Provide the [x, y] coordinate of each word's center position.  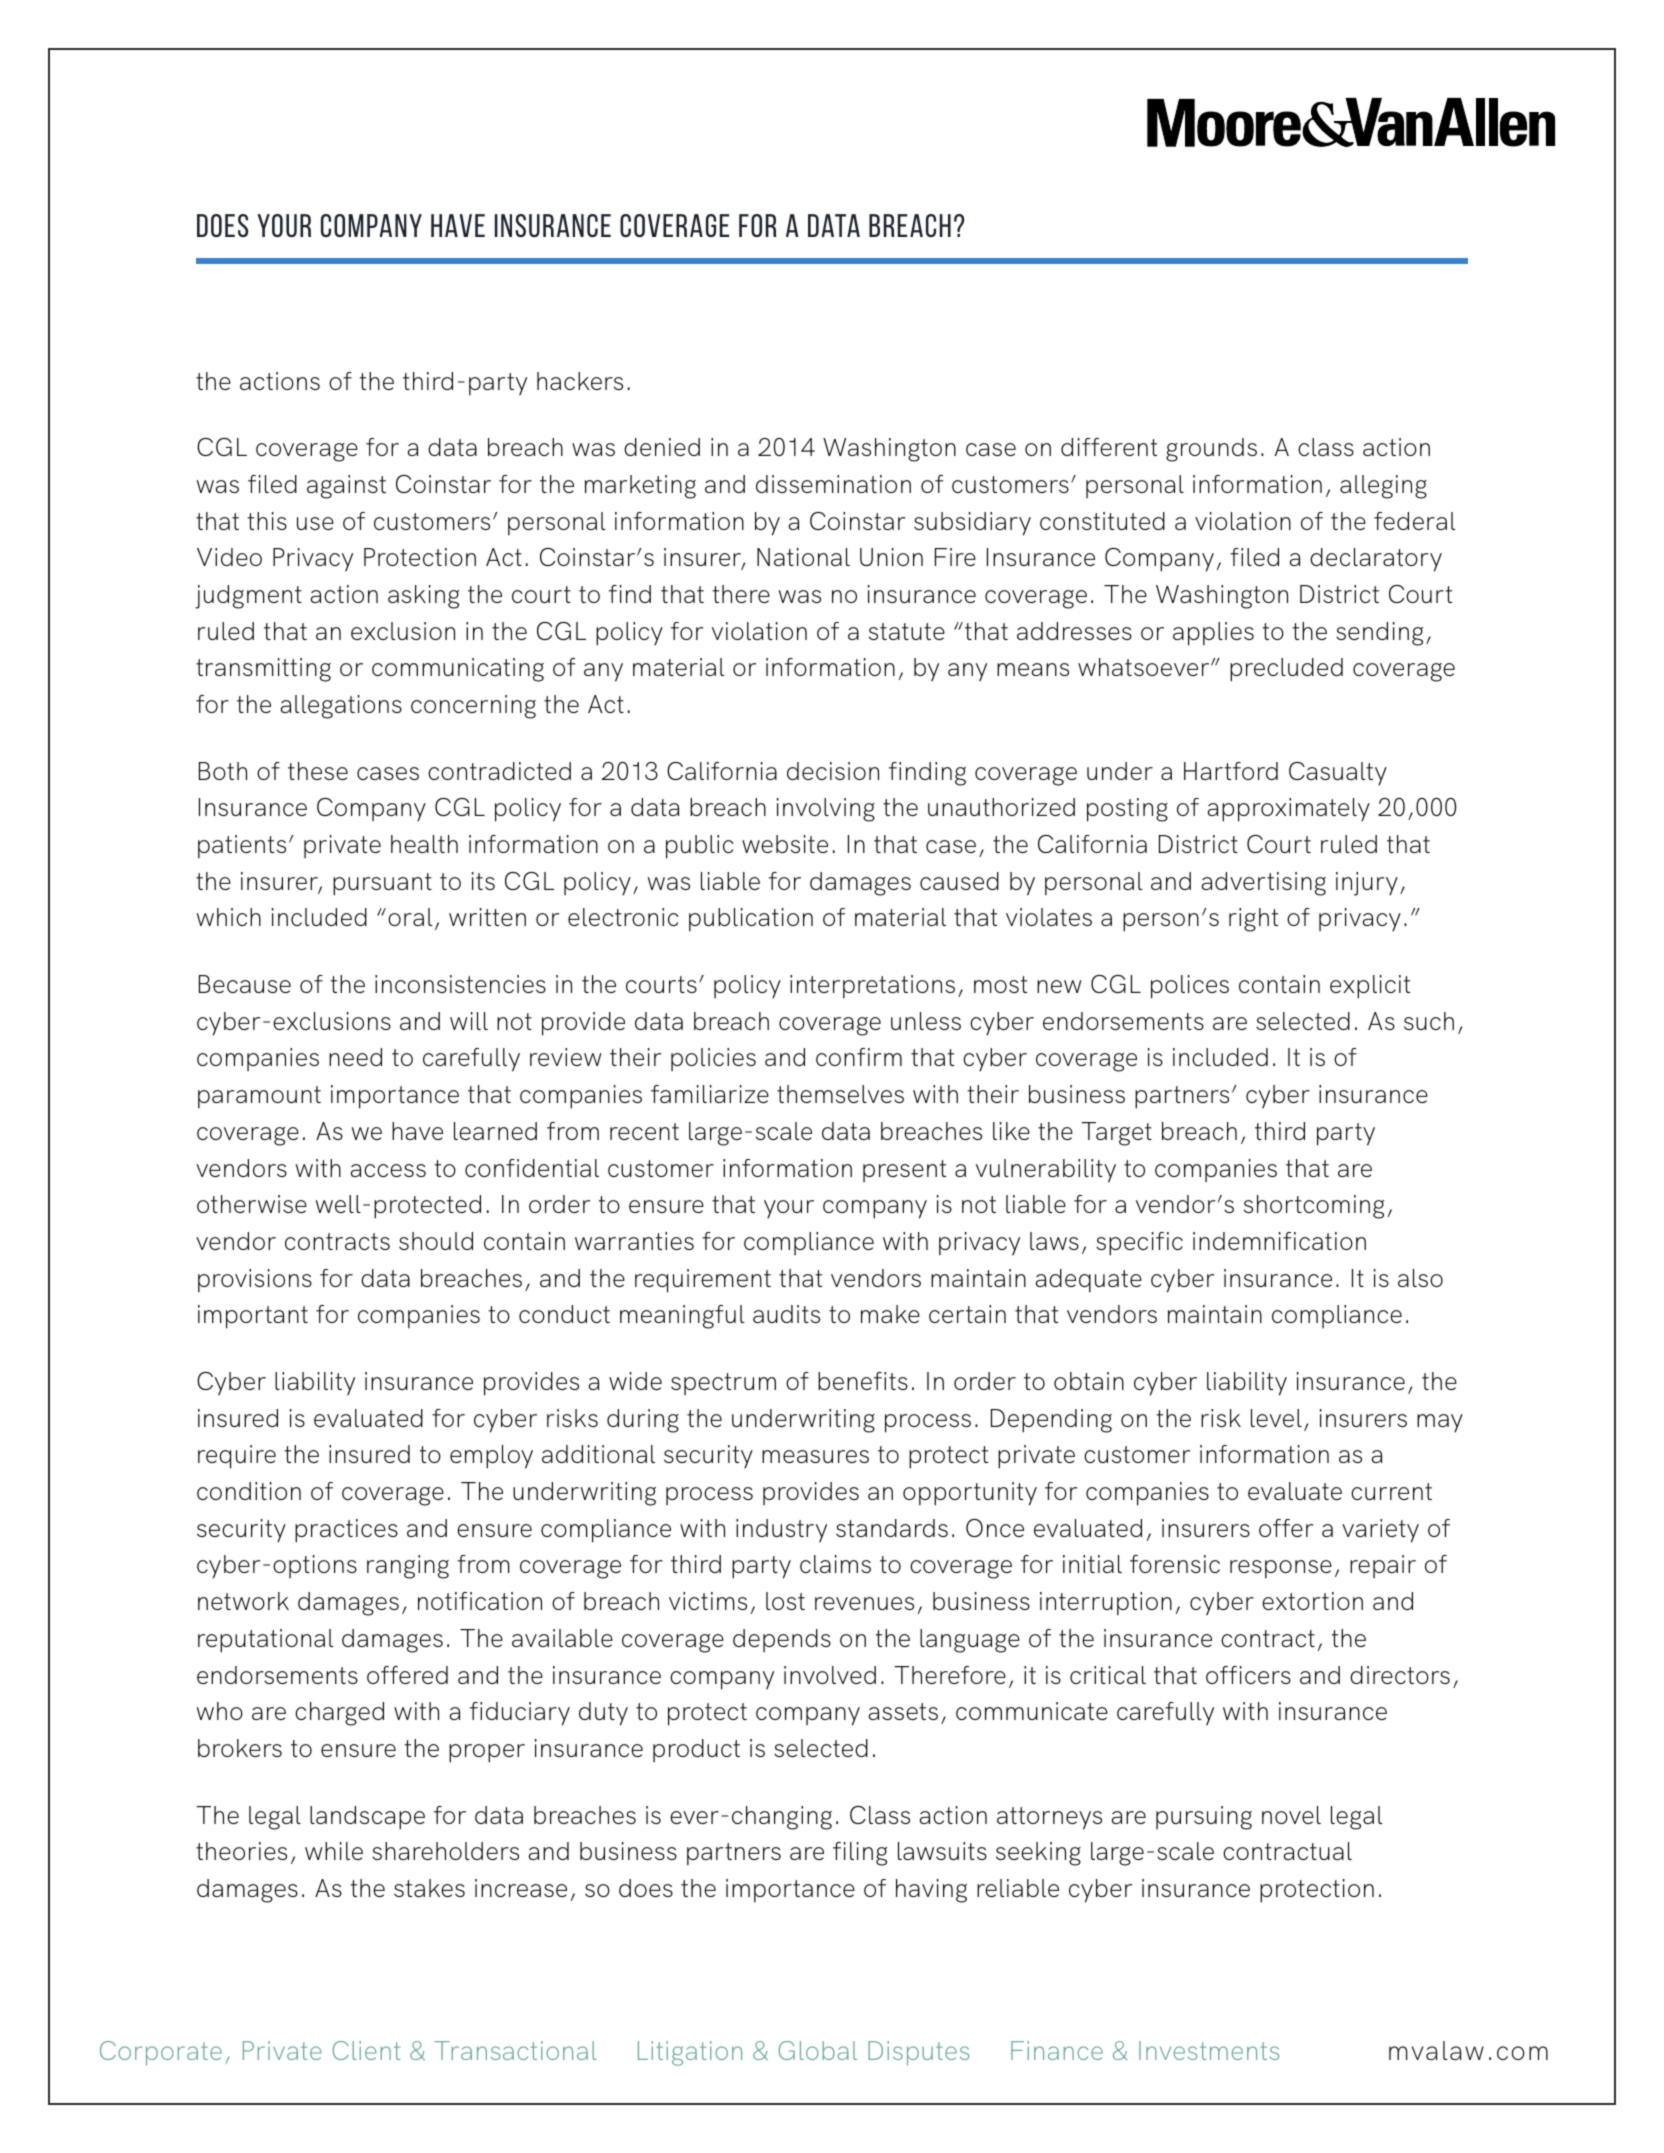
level [1276, 1418]
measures [815, 1456]
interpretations [872, 987]
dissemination [833, 484]
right [1253, 920]
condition [249, 1491]
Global [817, 2050]
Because [245, 984]
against [346, 487]
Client [366, 2050]
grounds [1211, 450]
